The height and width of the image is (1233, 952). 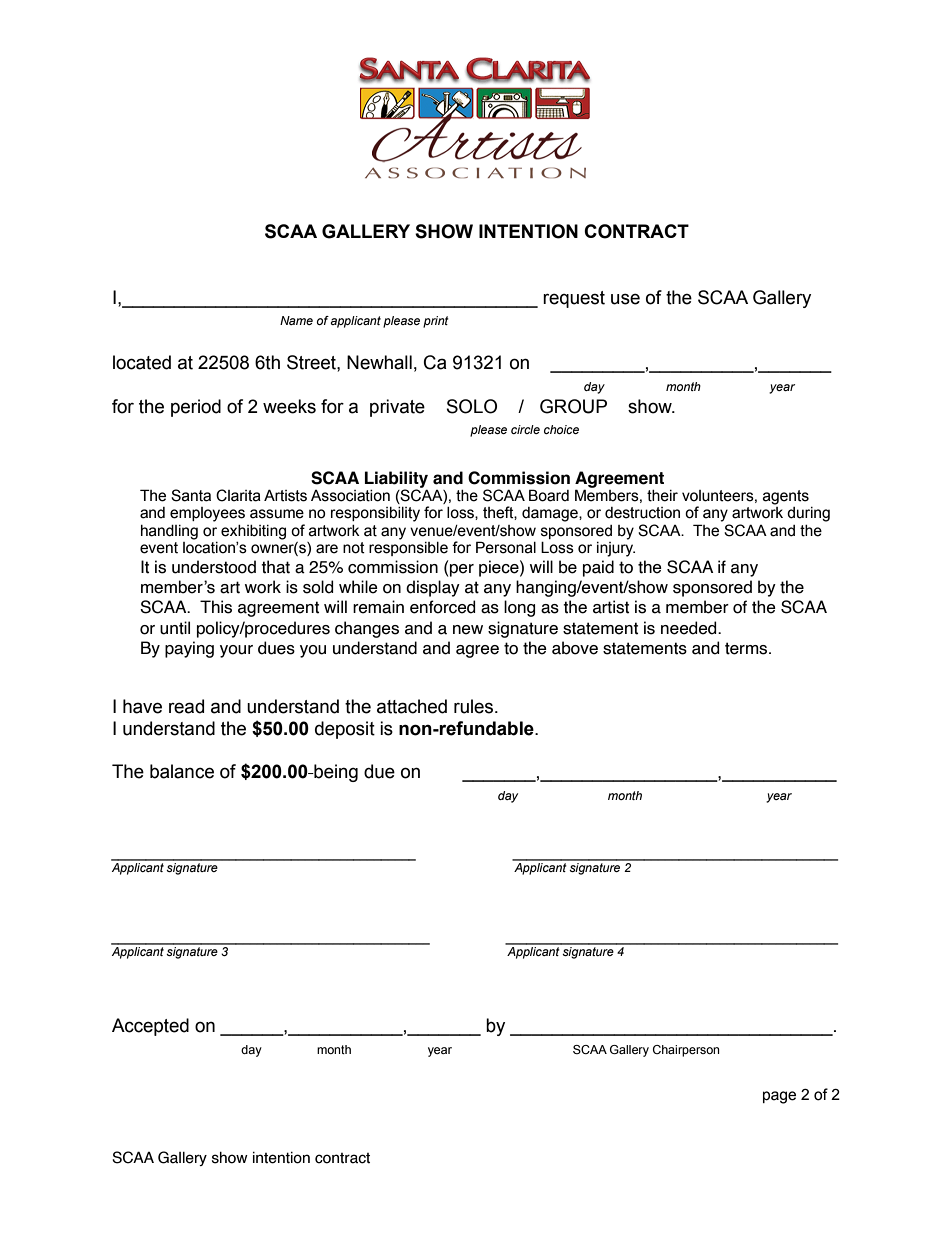 I want to click on Chairperson, so click(x=686, y=1051).
